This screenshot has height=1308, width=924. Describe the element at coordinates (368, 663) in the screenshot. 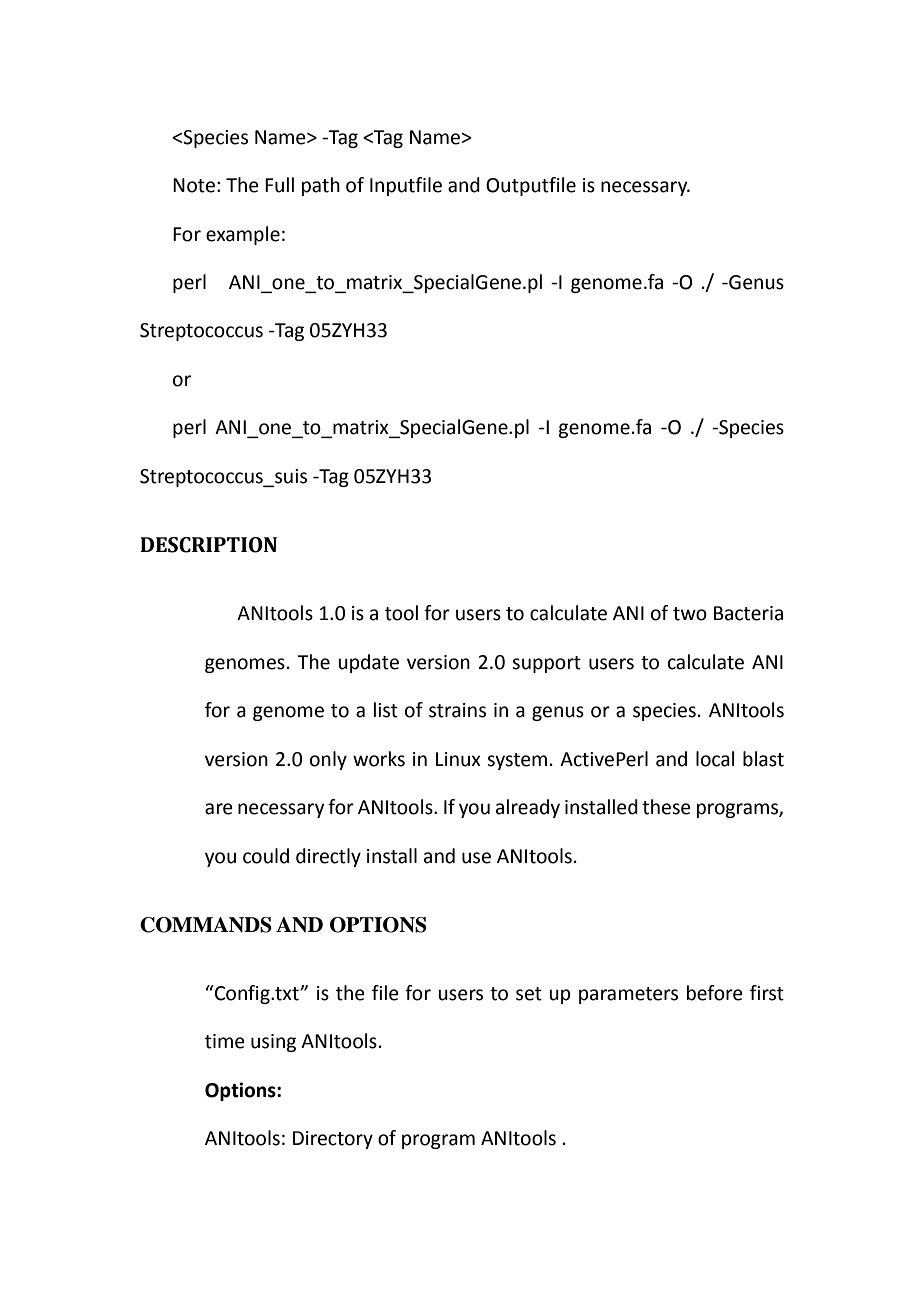

I see `update` at that location.
